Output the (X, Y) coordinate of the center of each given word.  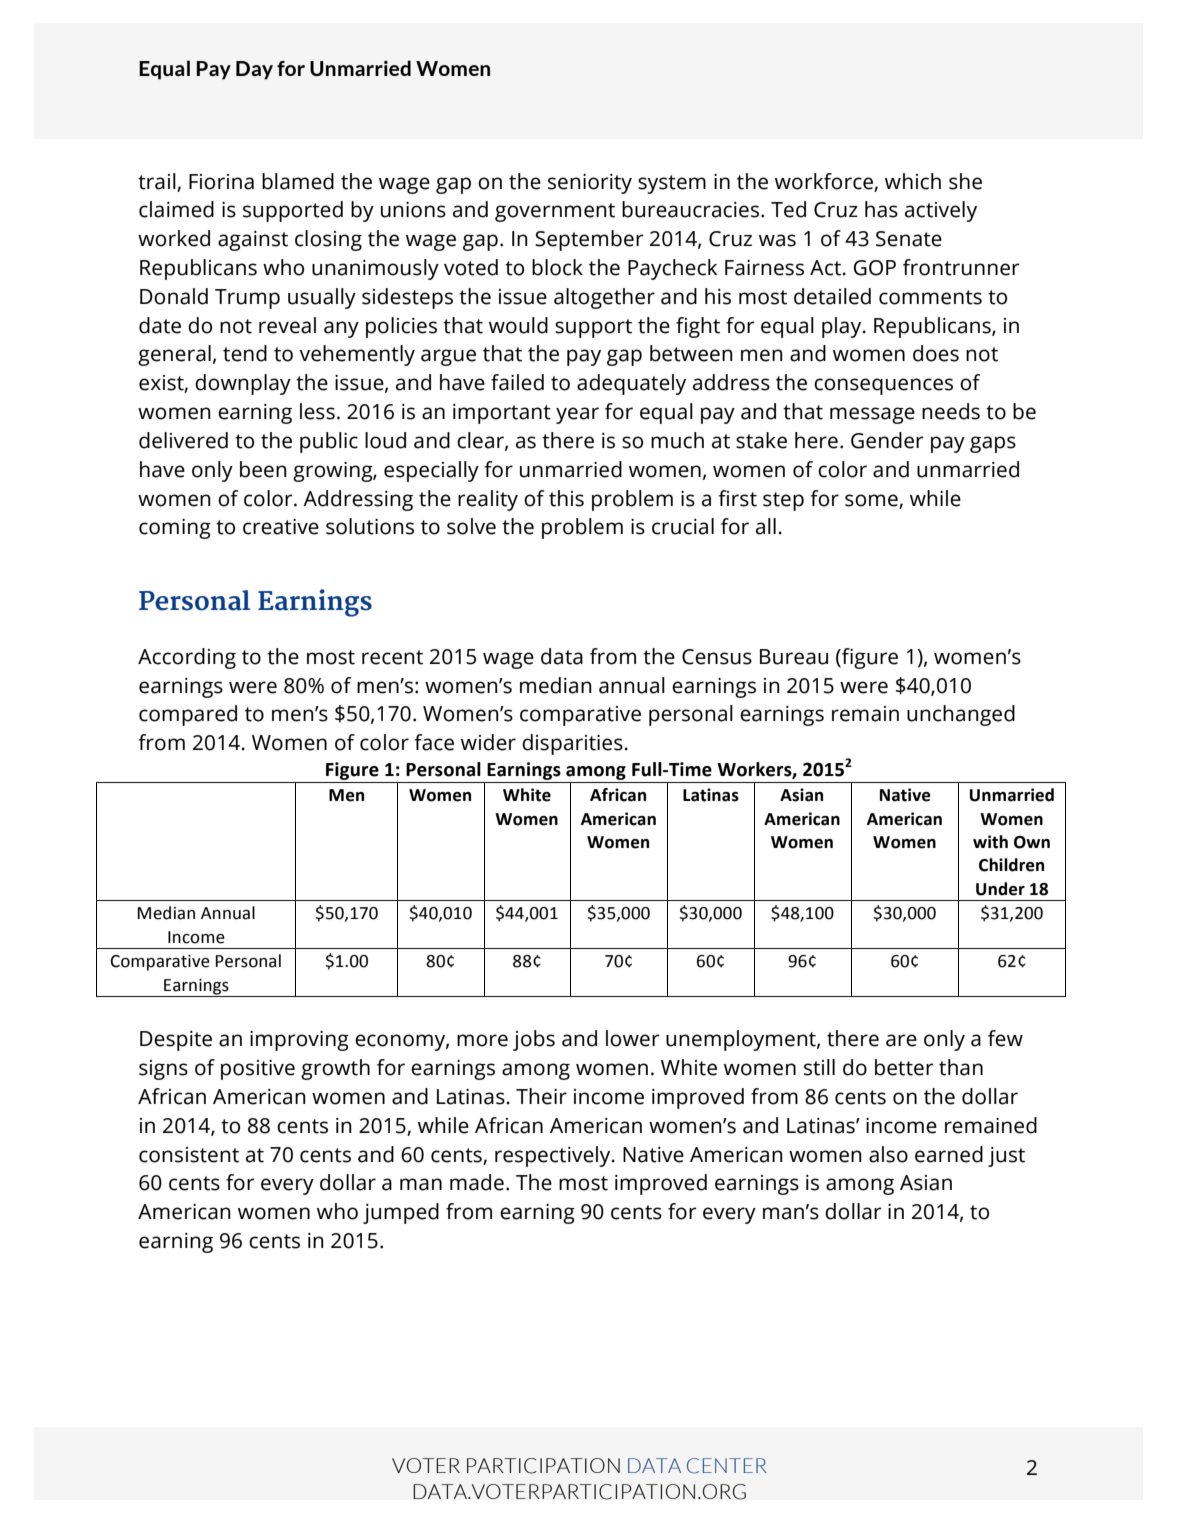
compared (188, 715)
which (913, 181)
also (888, 1154)
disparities (572, 744)
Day (254, 70)
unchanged (961, 715)
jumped (401, 1213)
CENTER (727, 1466)
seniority (590, 184)
